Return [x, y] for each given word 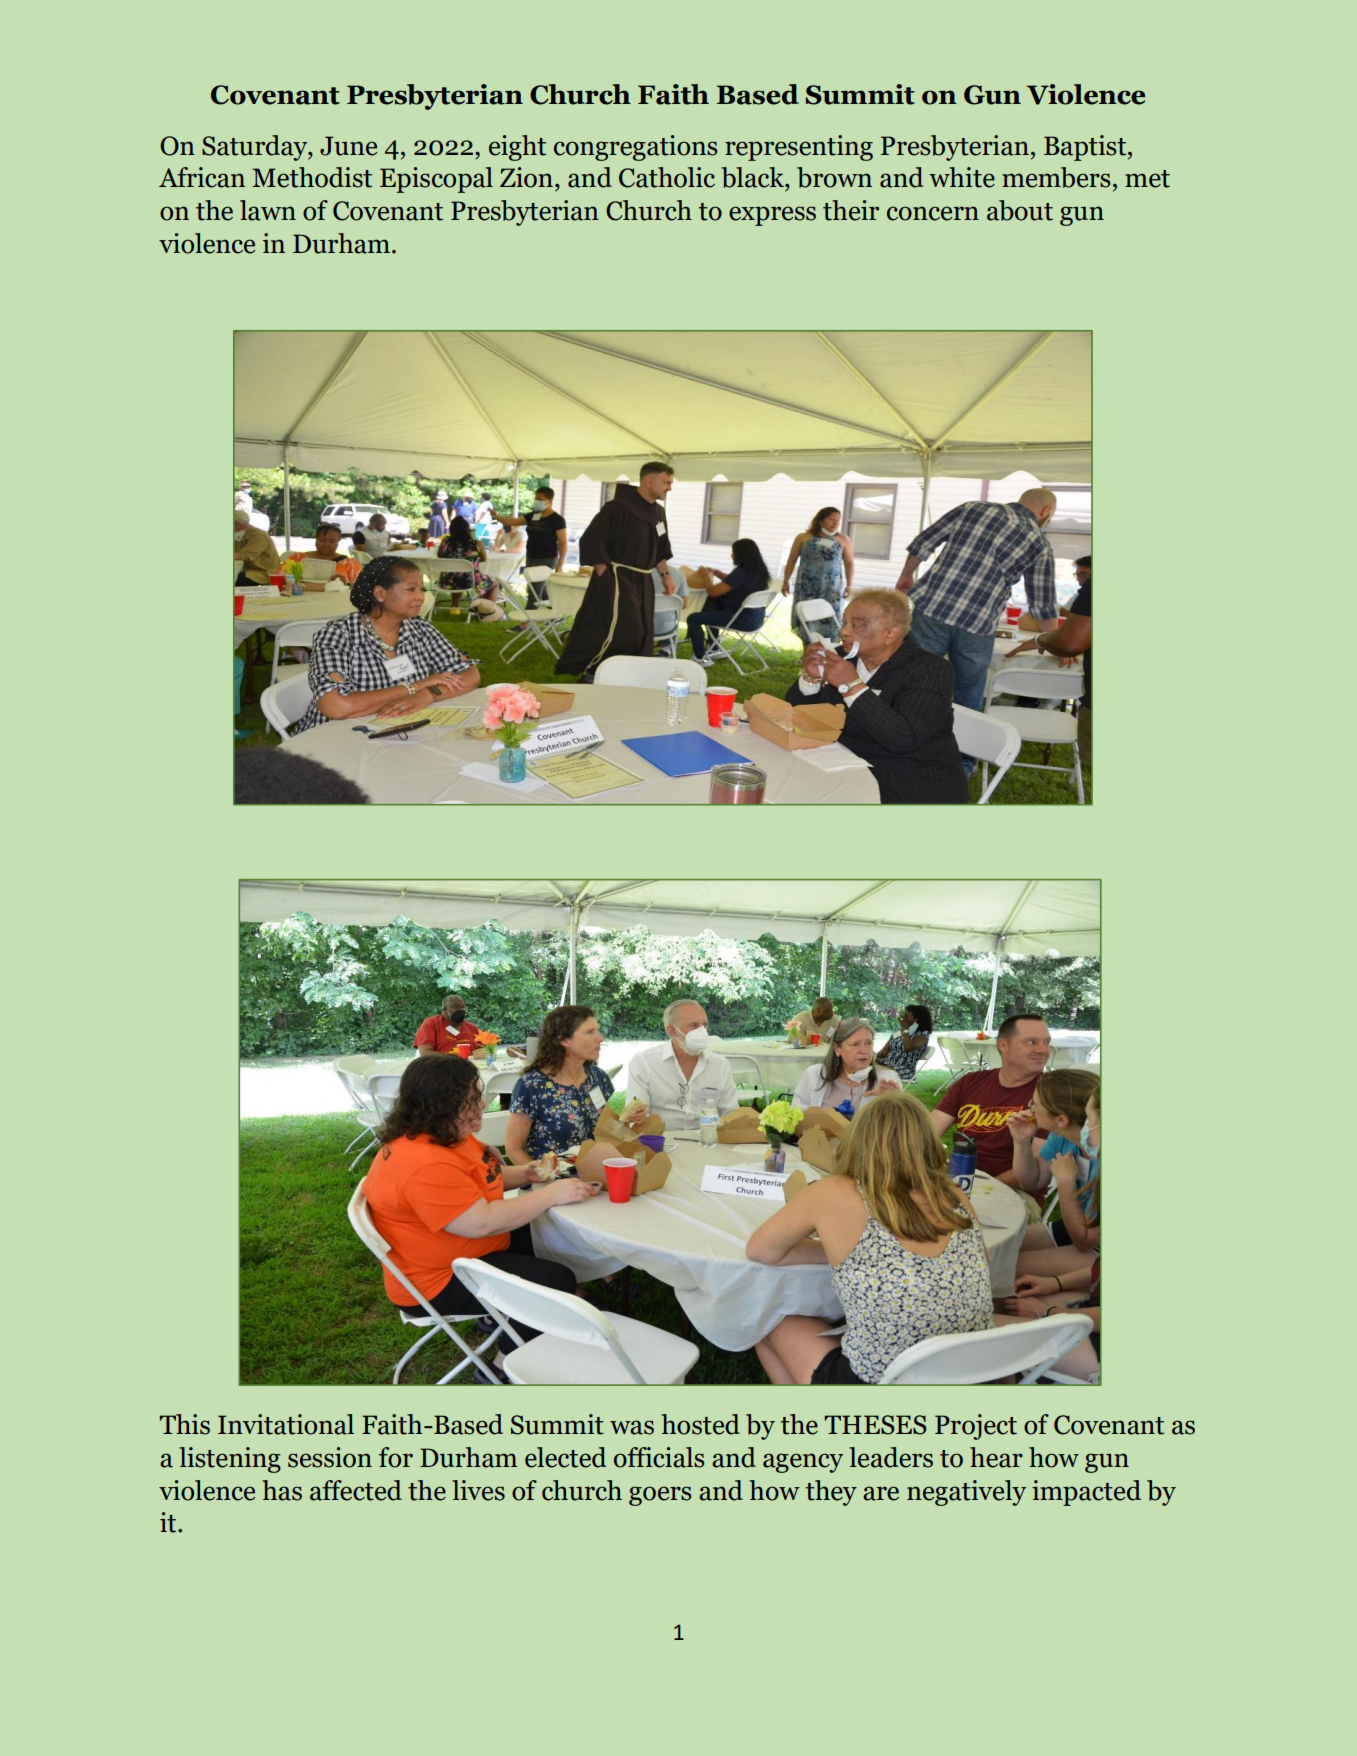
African [202, 177]
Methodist [312, 177]
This [185, 1424]
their [851, 210]
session [330, 1457]
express [772, 216]
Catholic [667, 177]
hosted [700, 1424]
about [1020, 210]
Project [976, 1427]
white [962, 177]
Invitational [286, 1424]
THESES [876, 1425]
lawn [268, 210]
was [632, 1427]
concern [933, 213]
